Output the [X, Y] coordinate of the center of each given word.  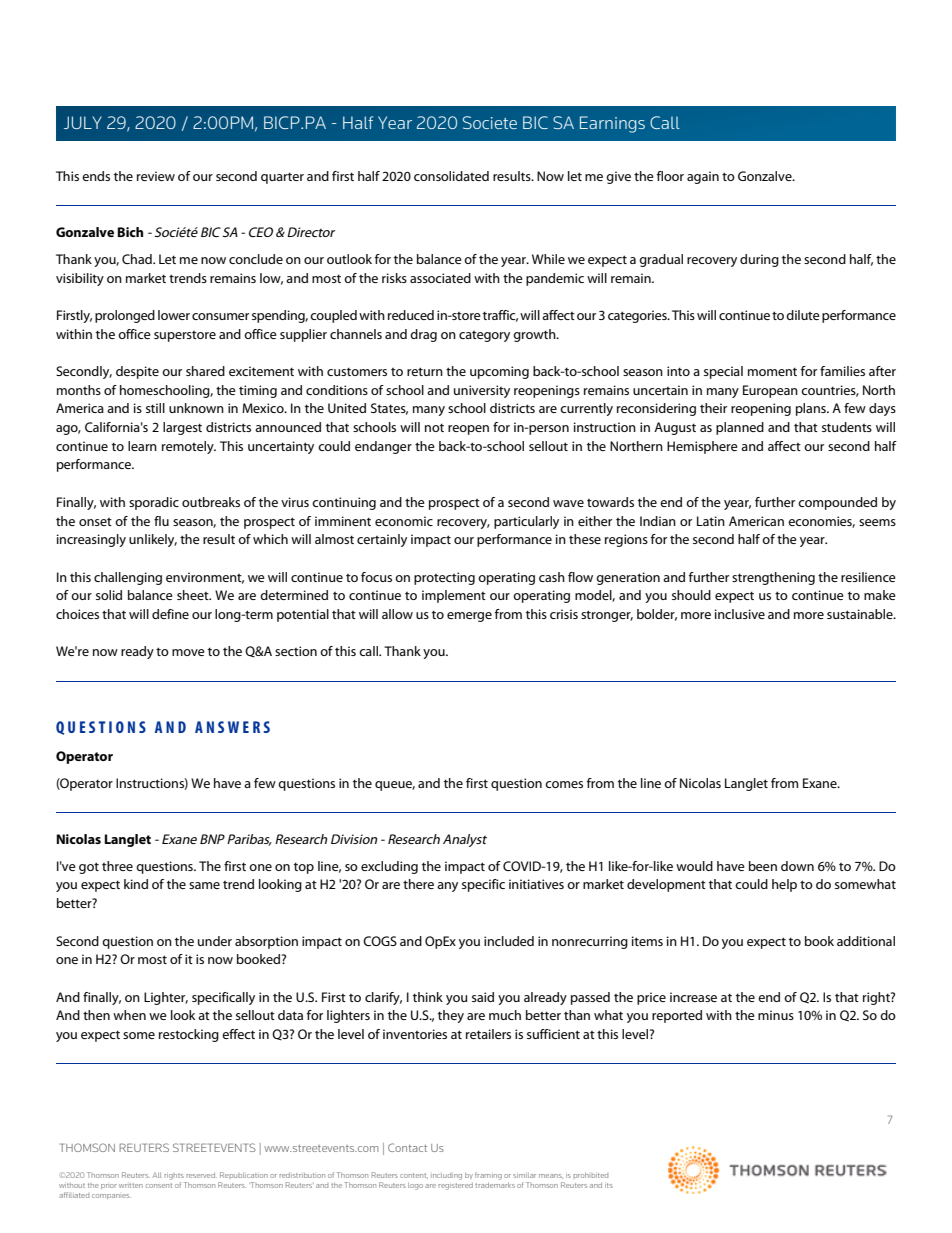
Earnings [612, 124]
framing [488, 1176]
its [609, 1185]
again [703, 177]
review [156, 176]
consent [159, 1185]
